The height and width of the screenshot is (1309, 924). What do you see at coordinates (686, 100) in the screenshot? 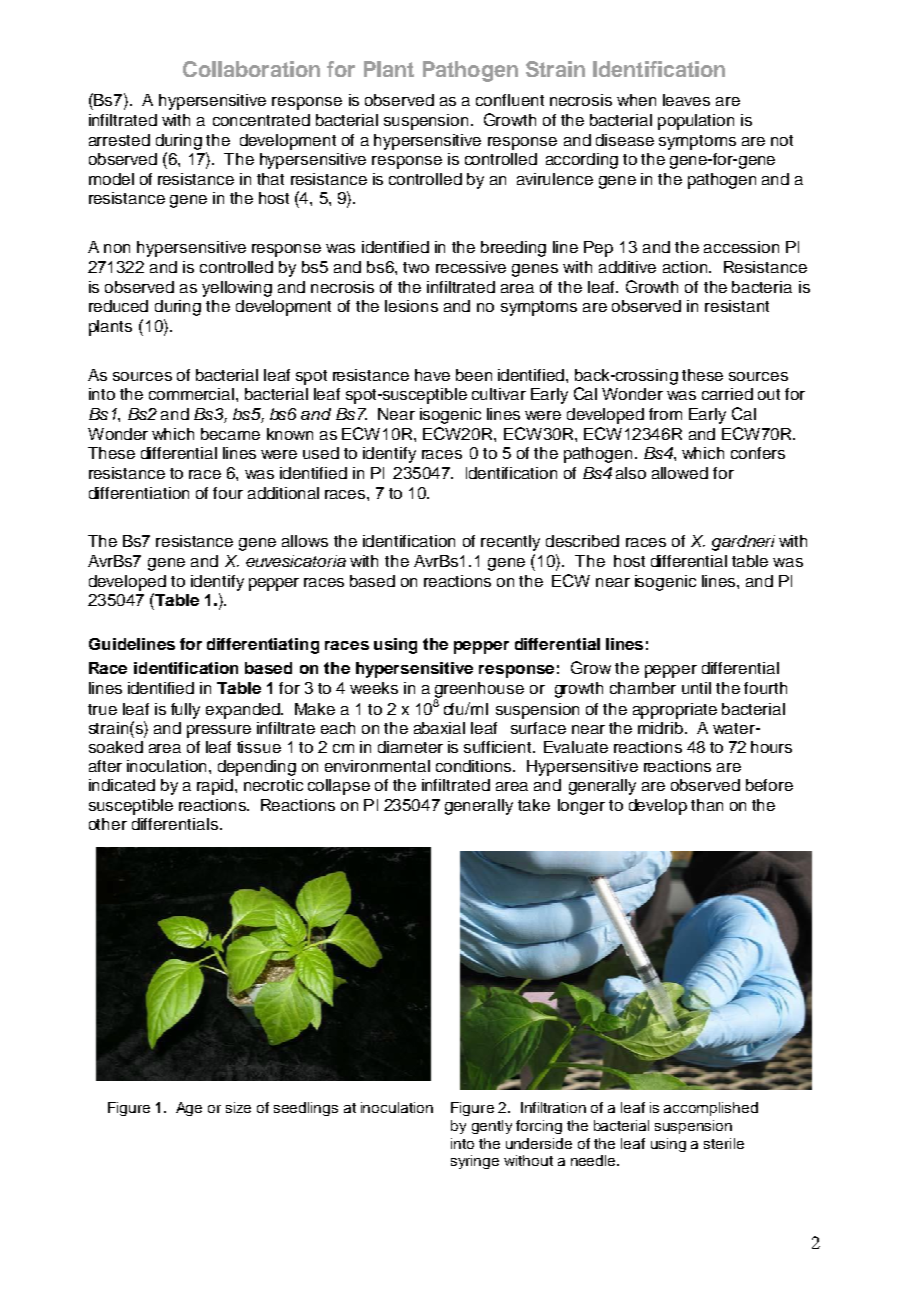
I see `leaves` at bounding box center [686, 100].
